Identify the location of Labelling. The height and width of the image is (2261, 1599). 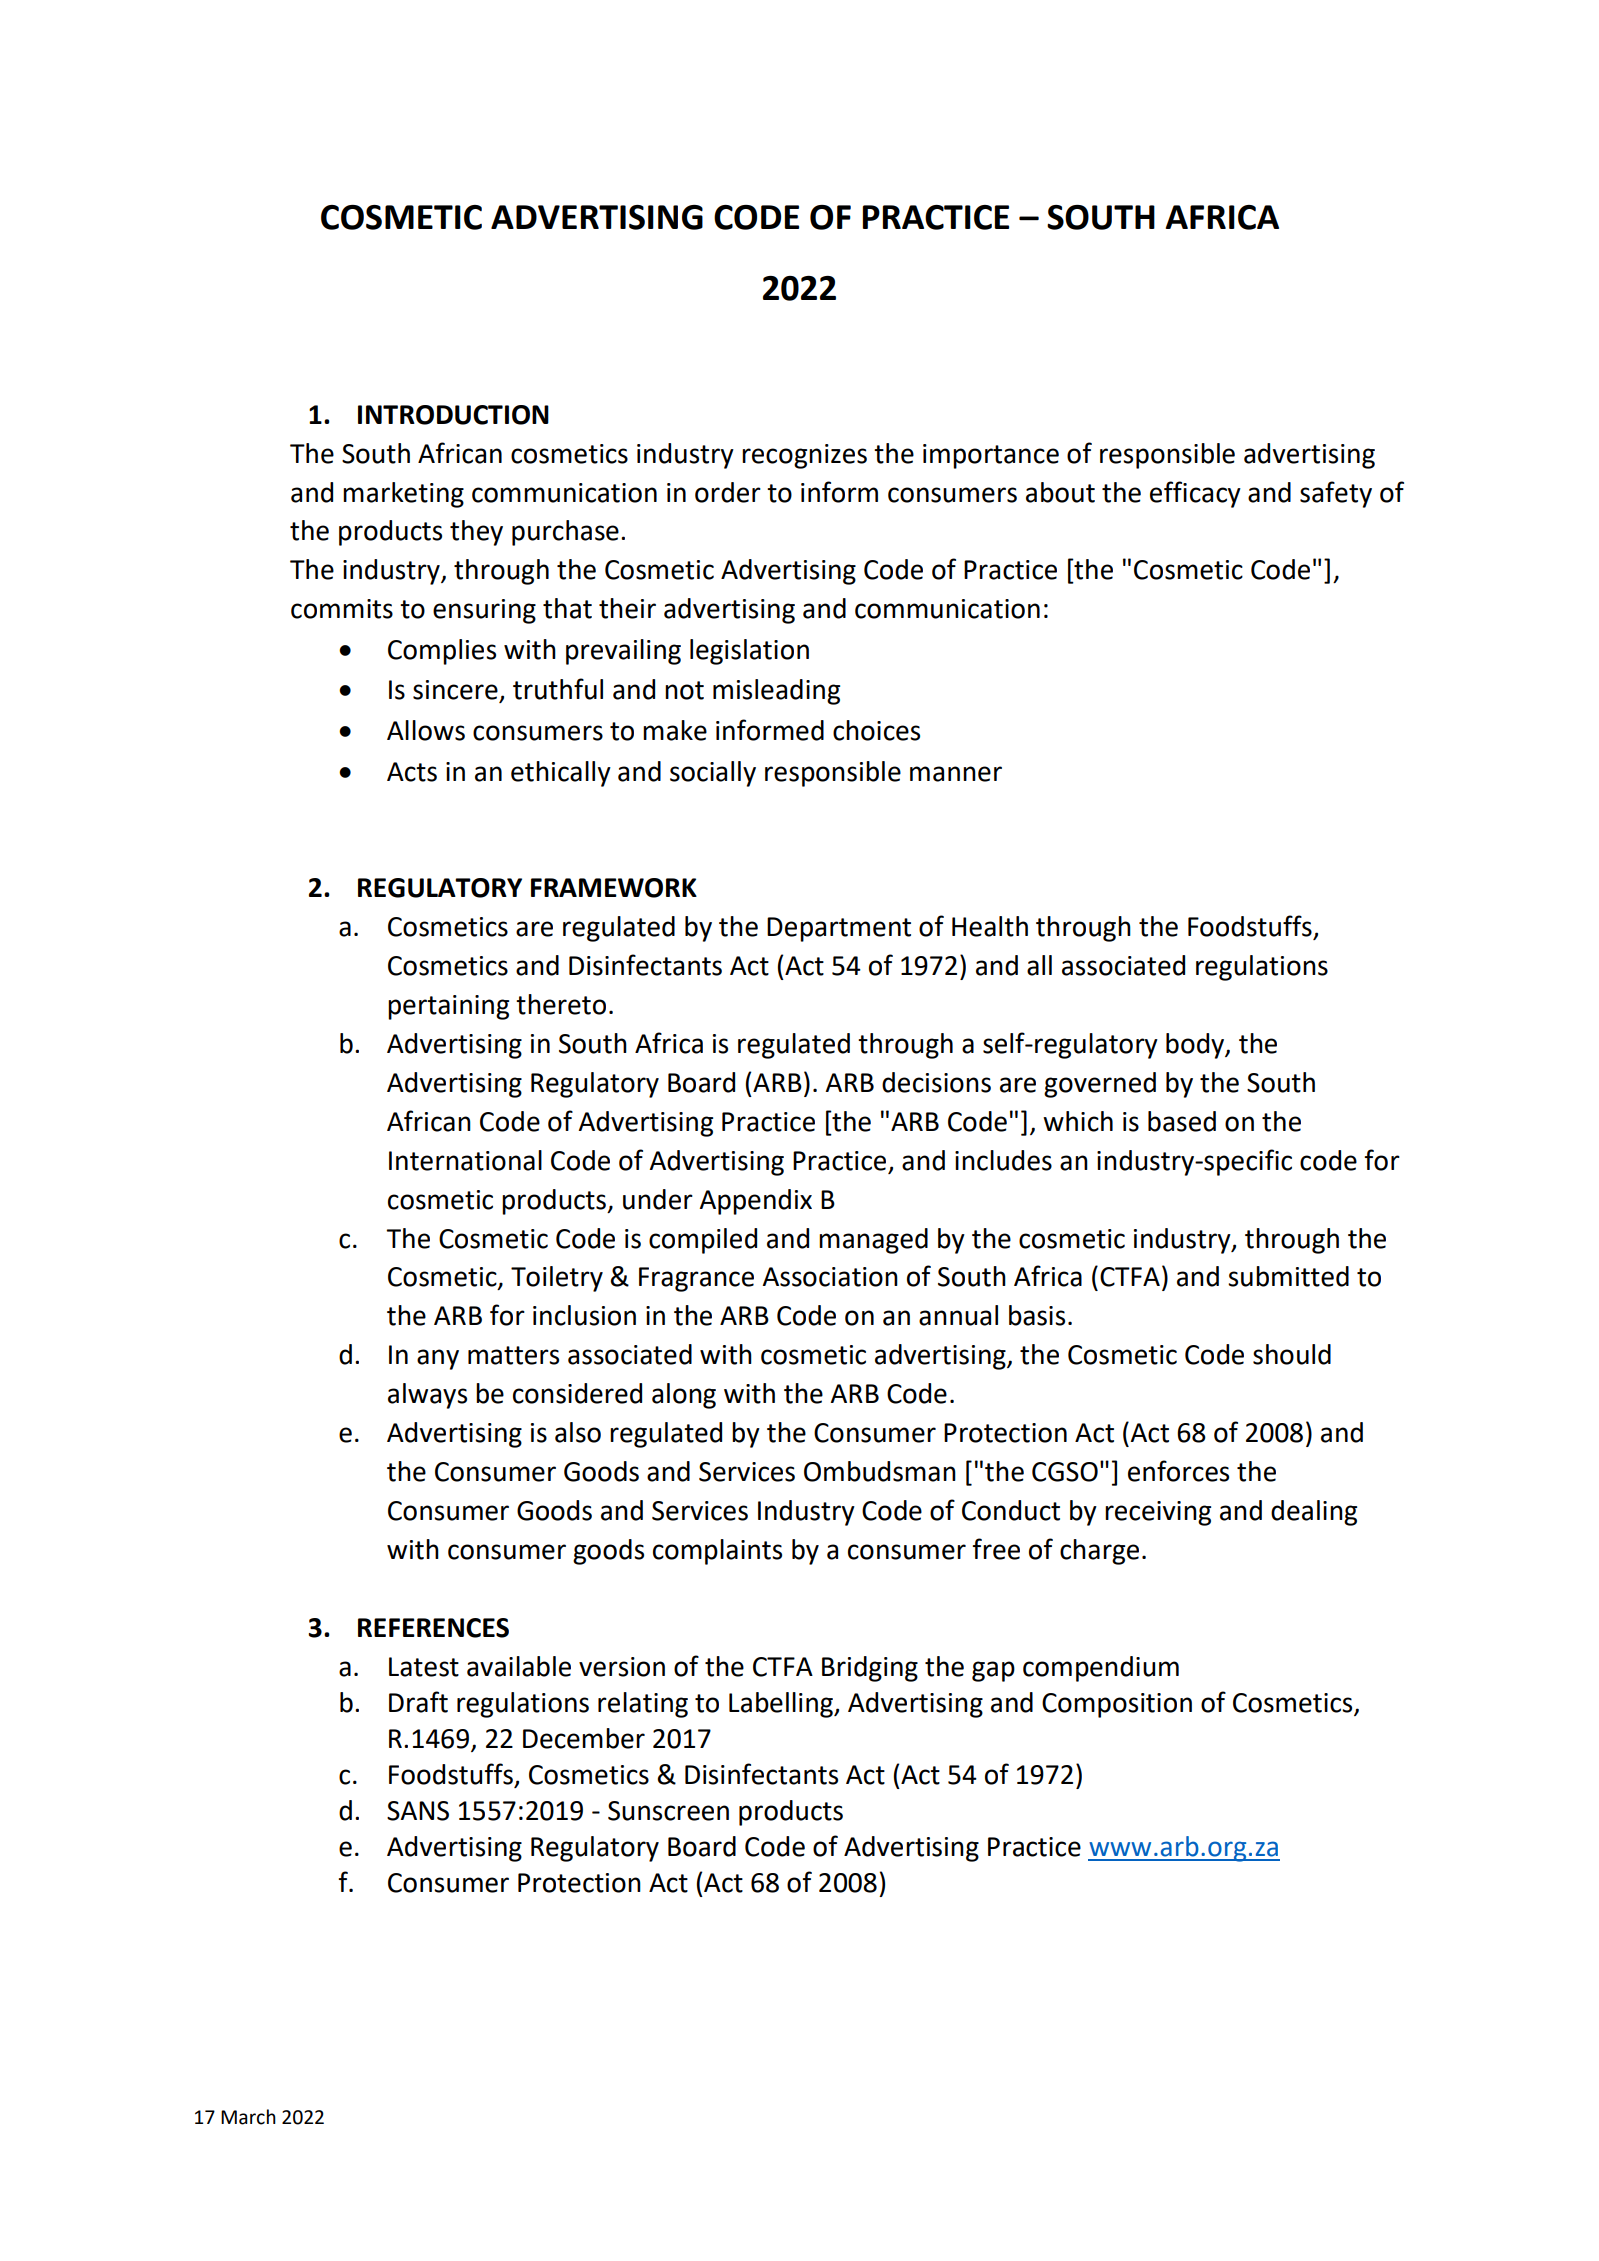
(782, 1705).
